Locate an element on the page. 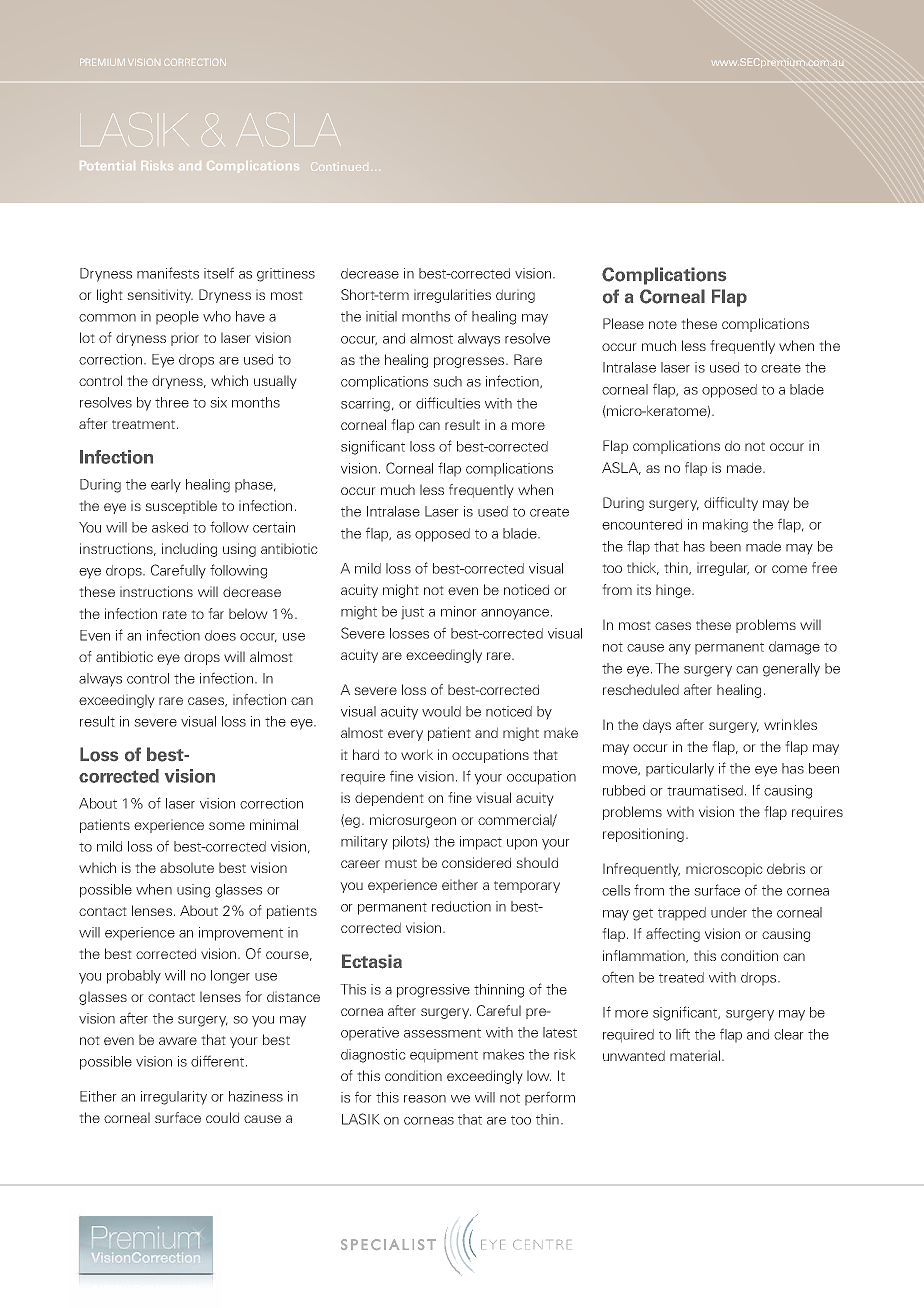  note is located at coordinates (663, 324).
